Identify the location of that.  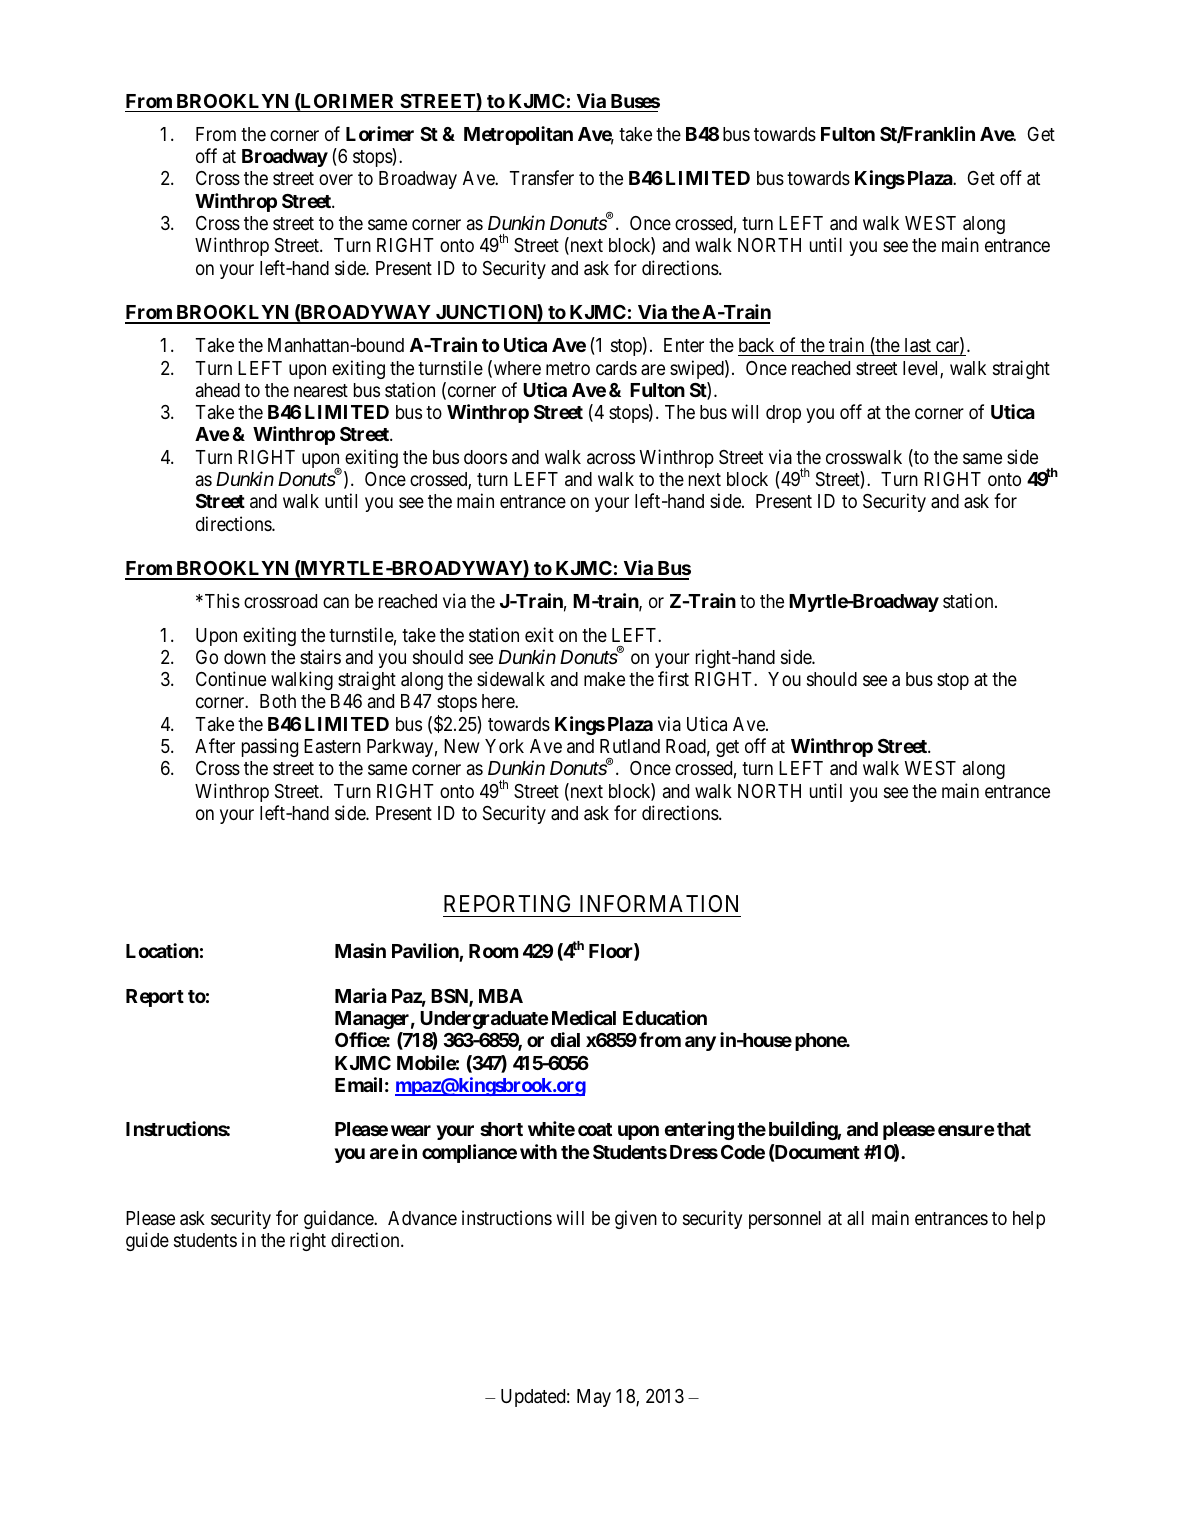
(1014, 1129).
